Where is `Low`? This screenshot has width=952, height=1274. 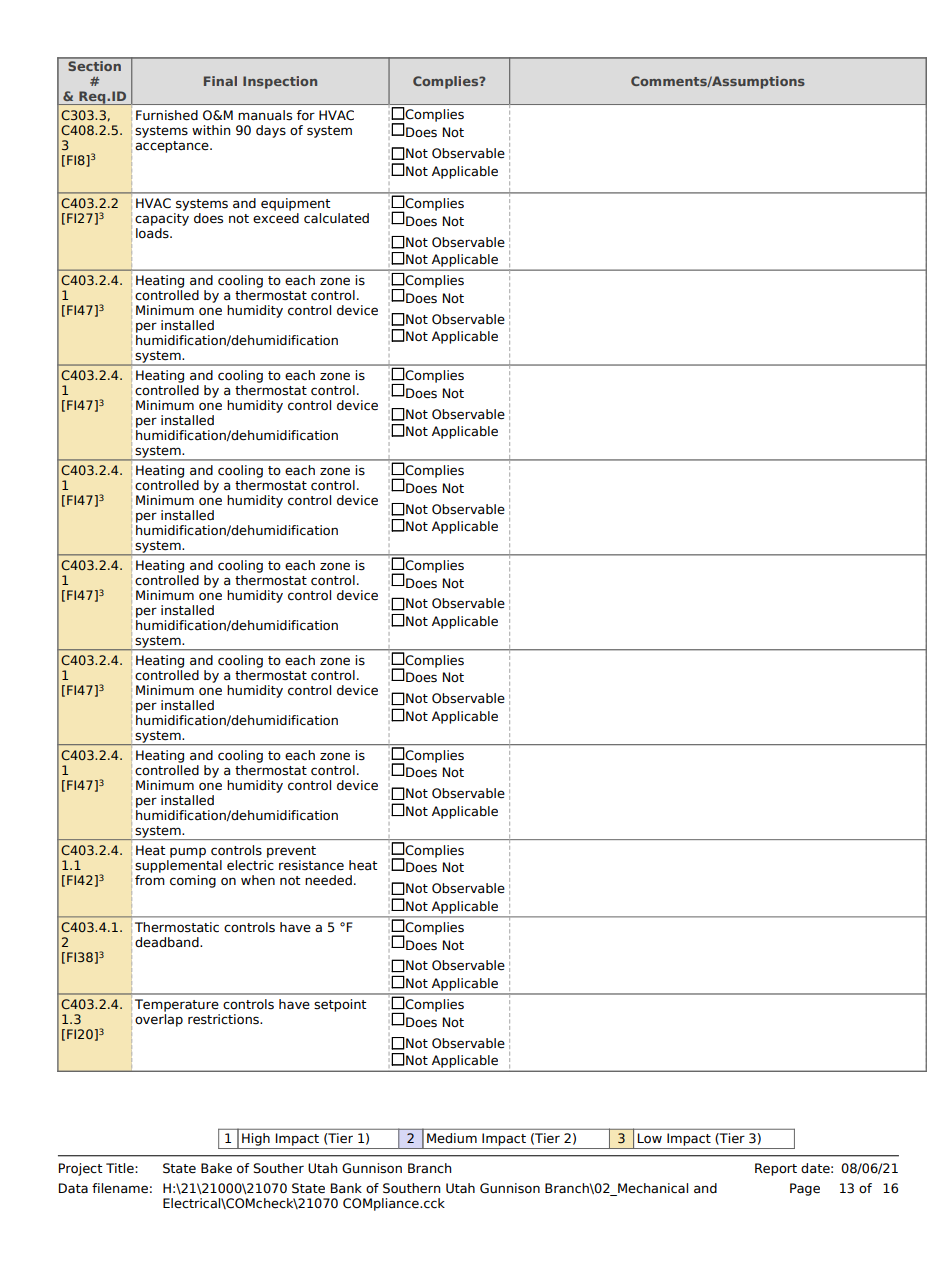
Low is located at coordinates (650, 1138).
